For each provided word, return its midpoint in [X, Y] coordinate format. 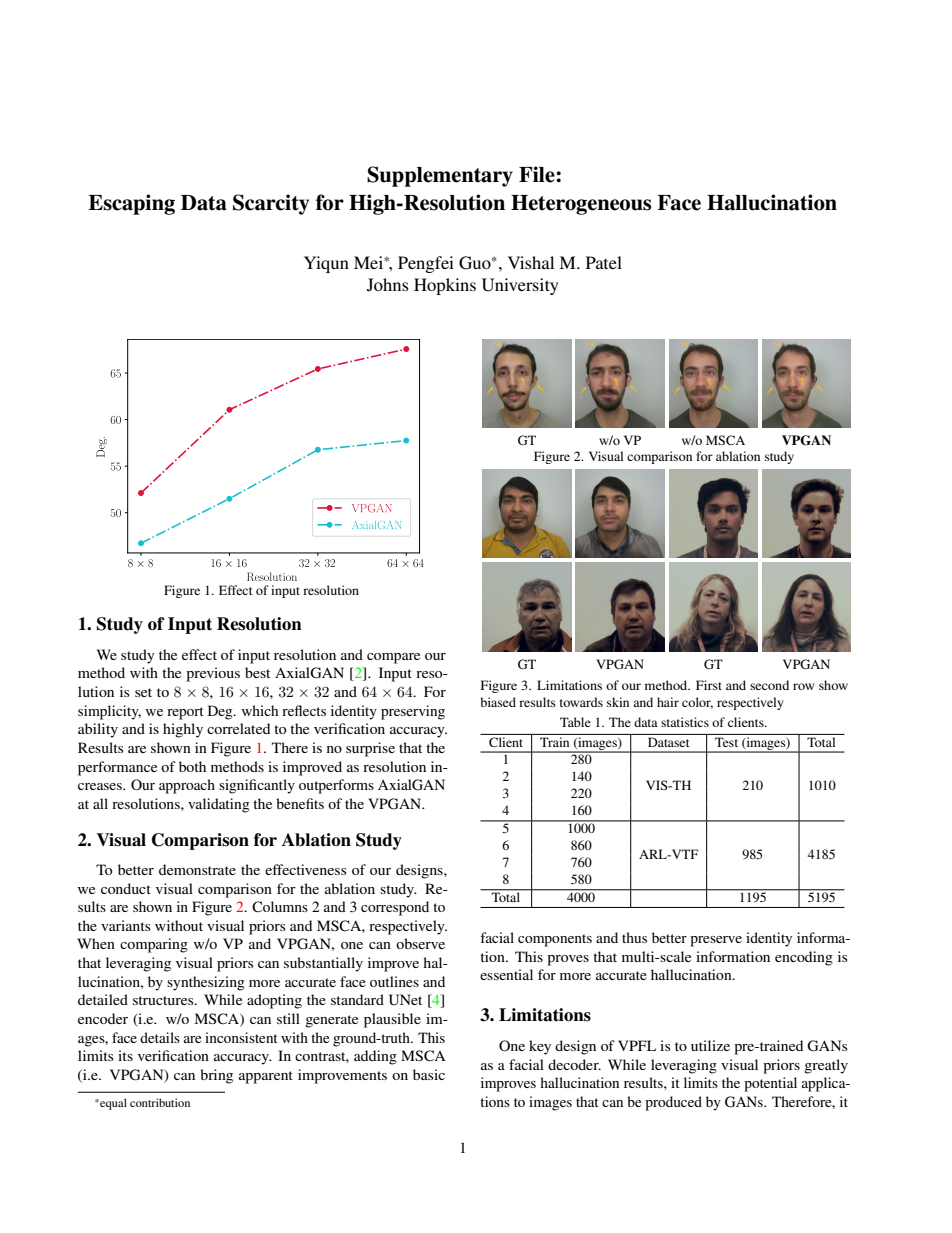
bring [216, 1076]
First [709, 685]
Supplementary [440, 176]
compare [393, 658]
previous [213, 674]
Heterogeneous [581, 205]
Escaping [131, 204]
